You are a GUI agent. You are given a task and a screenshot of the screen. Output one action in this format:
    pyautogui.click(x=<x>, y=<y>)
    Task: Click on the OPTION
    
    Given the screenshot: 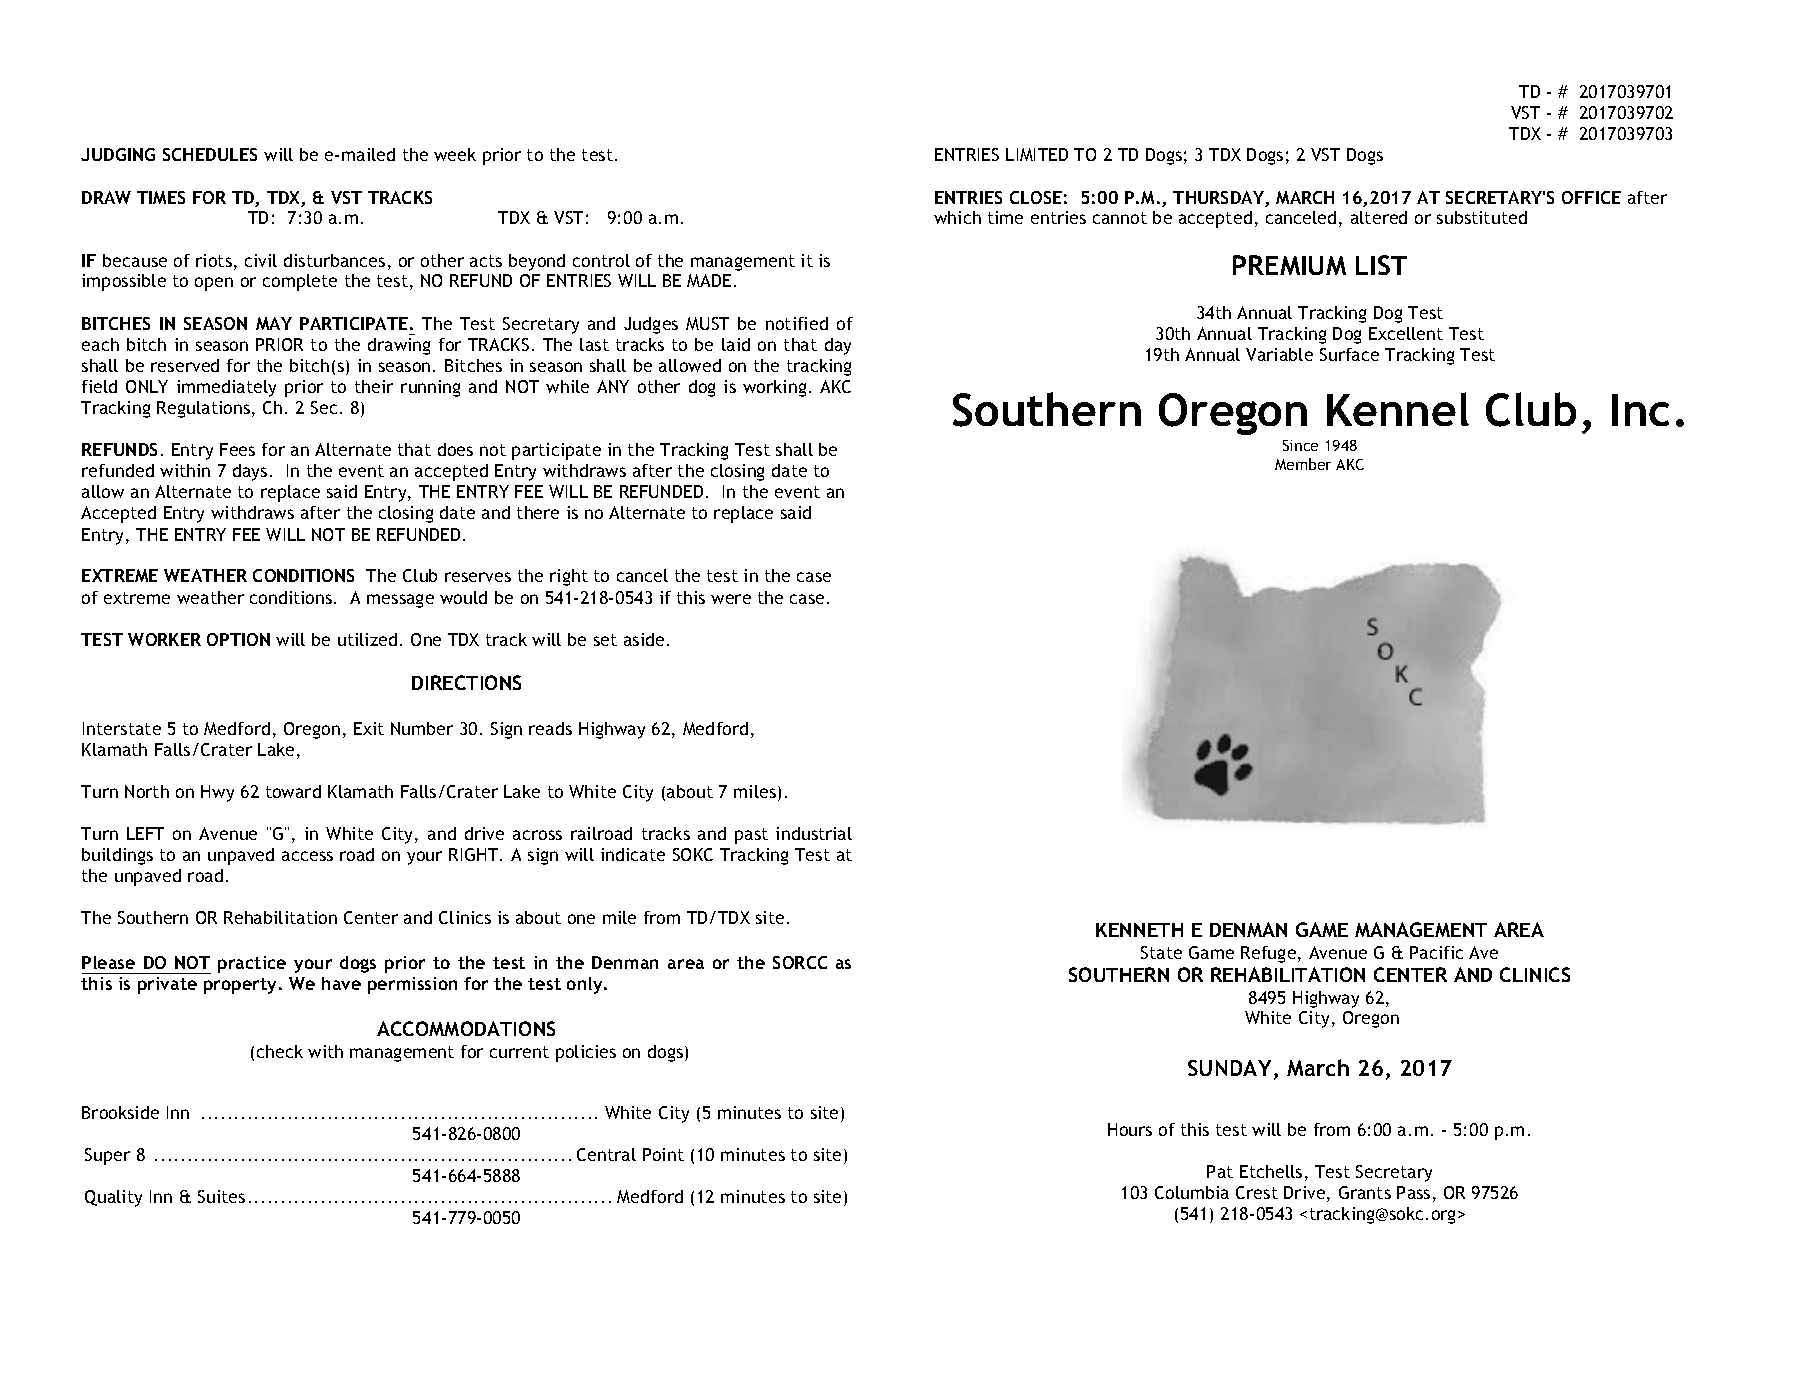 What is the action you would take?
    pyautogui.click(x=238, y=639)
